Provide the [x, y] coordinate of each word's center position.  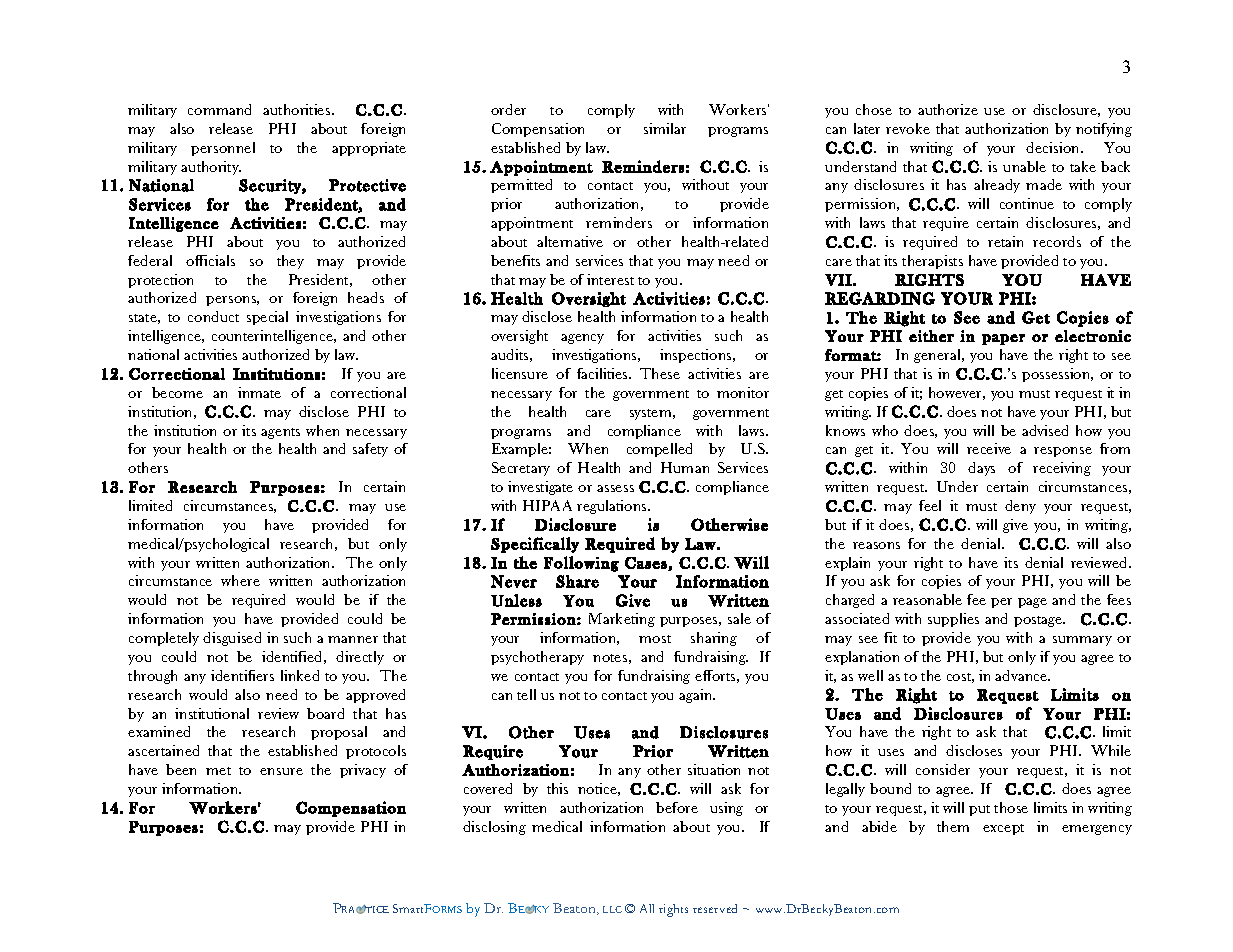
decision [1054, 147]
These [660, 373]
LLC [612, 909]
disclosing [494, 828]
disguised [232, 639]
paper [1003, 339]
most [655, 639]
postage [1039, 621]
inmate [259, 392]
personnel [223, 149]
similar [665, 128]
